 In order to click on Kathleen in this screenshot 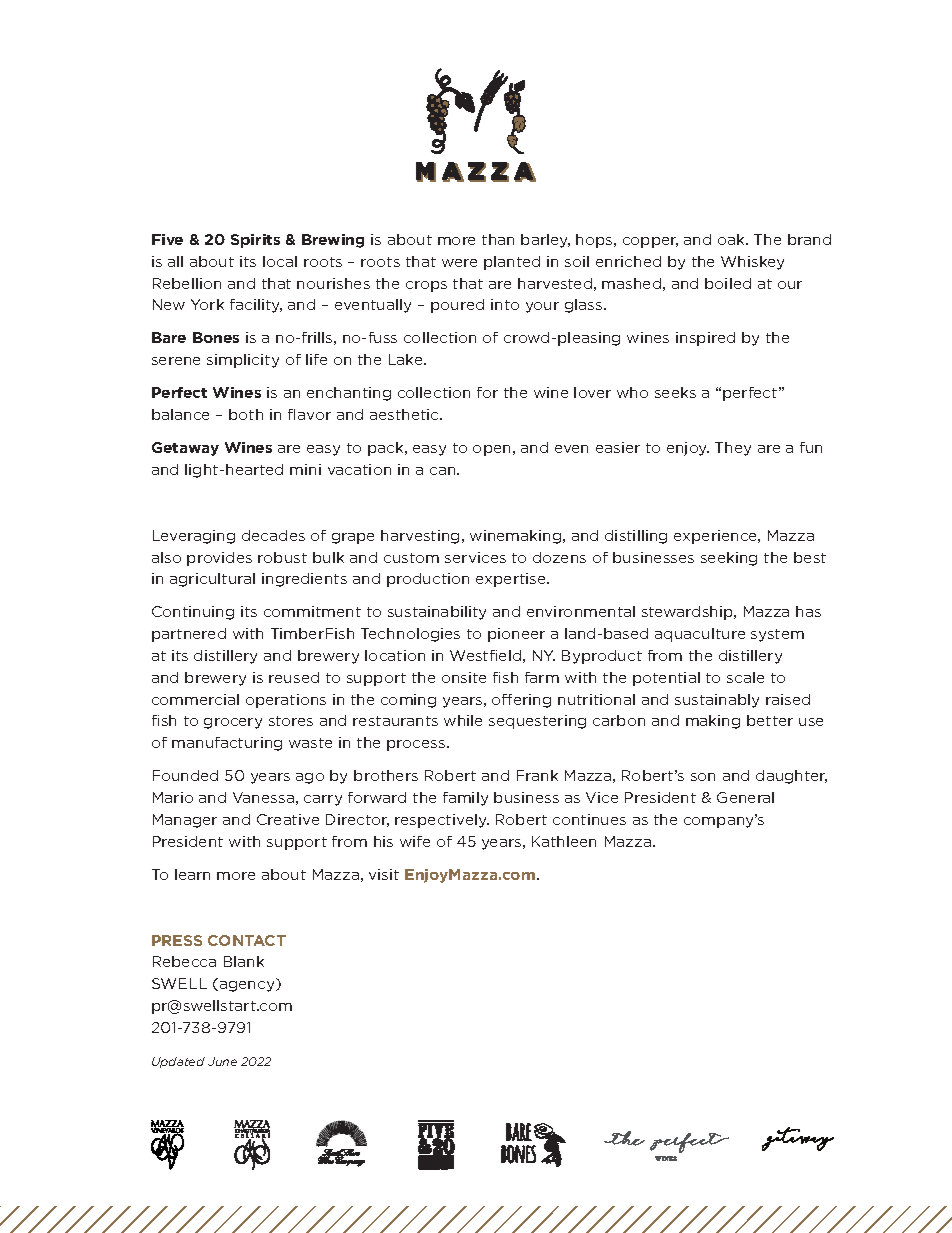, I will do `click(564, 841)`.
